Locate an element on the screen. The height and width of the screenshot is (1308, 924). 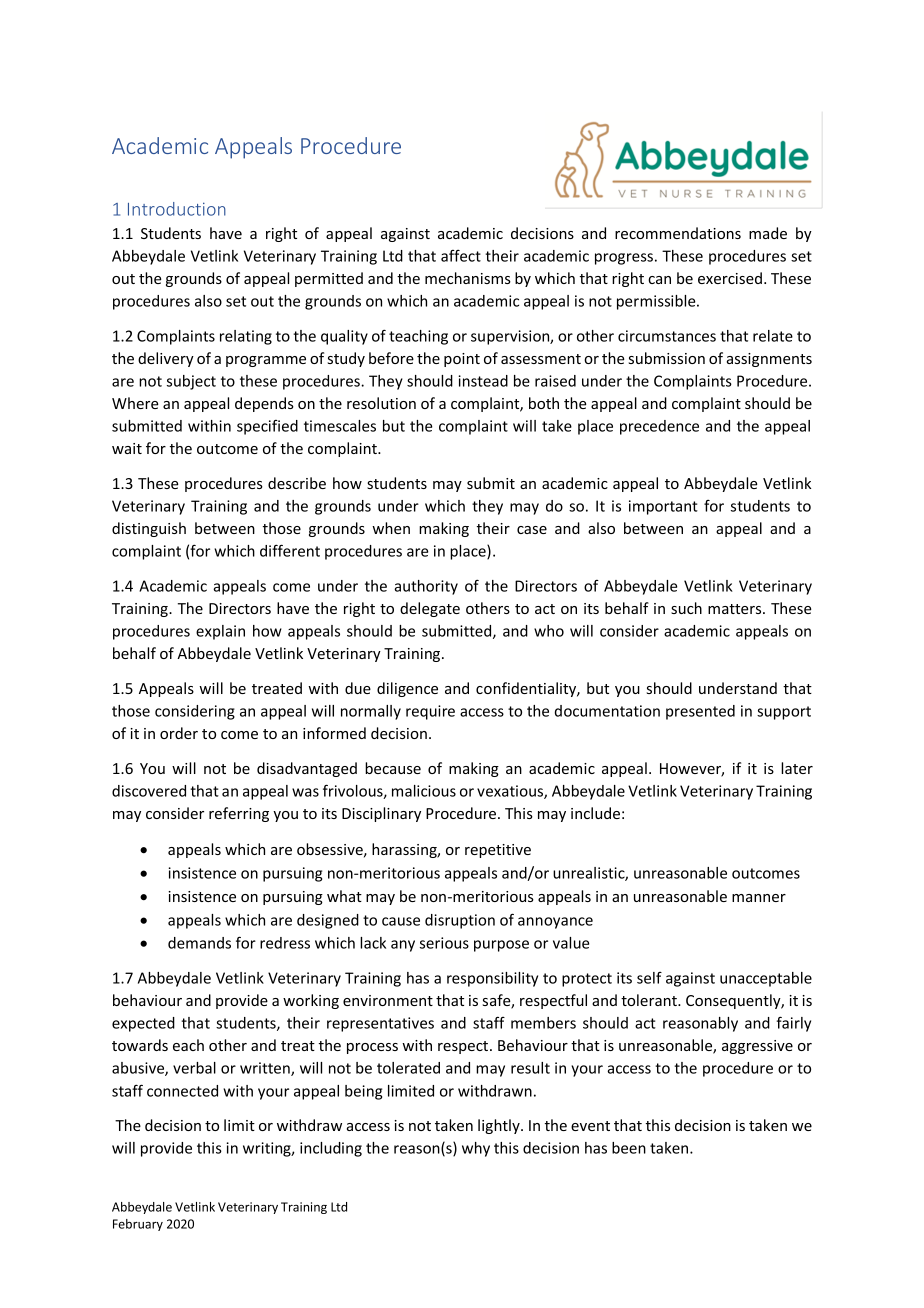
February is located at coordinates (138, 1225).
